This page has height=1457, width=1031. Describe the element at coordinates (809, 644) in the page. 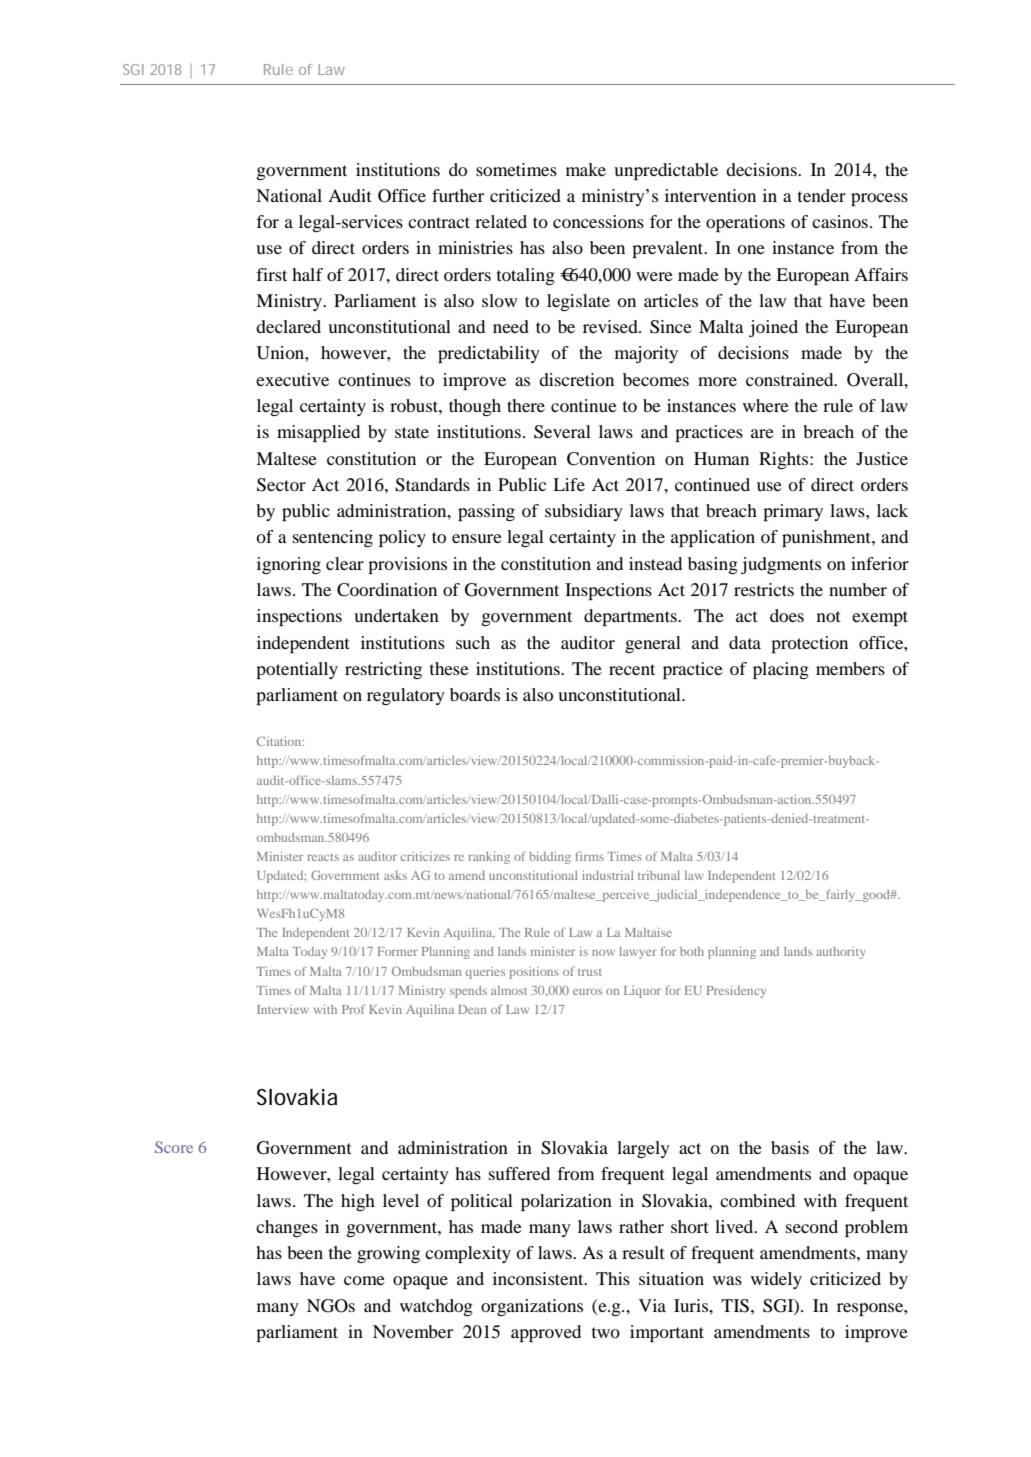

I see `protection` at that location.
